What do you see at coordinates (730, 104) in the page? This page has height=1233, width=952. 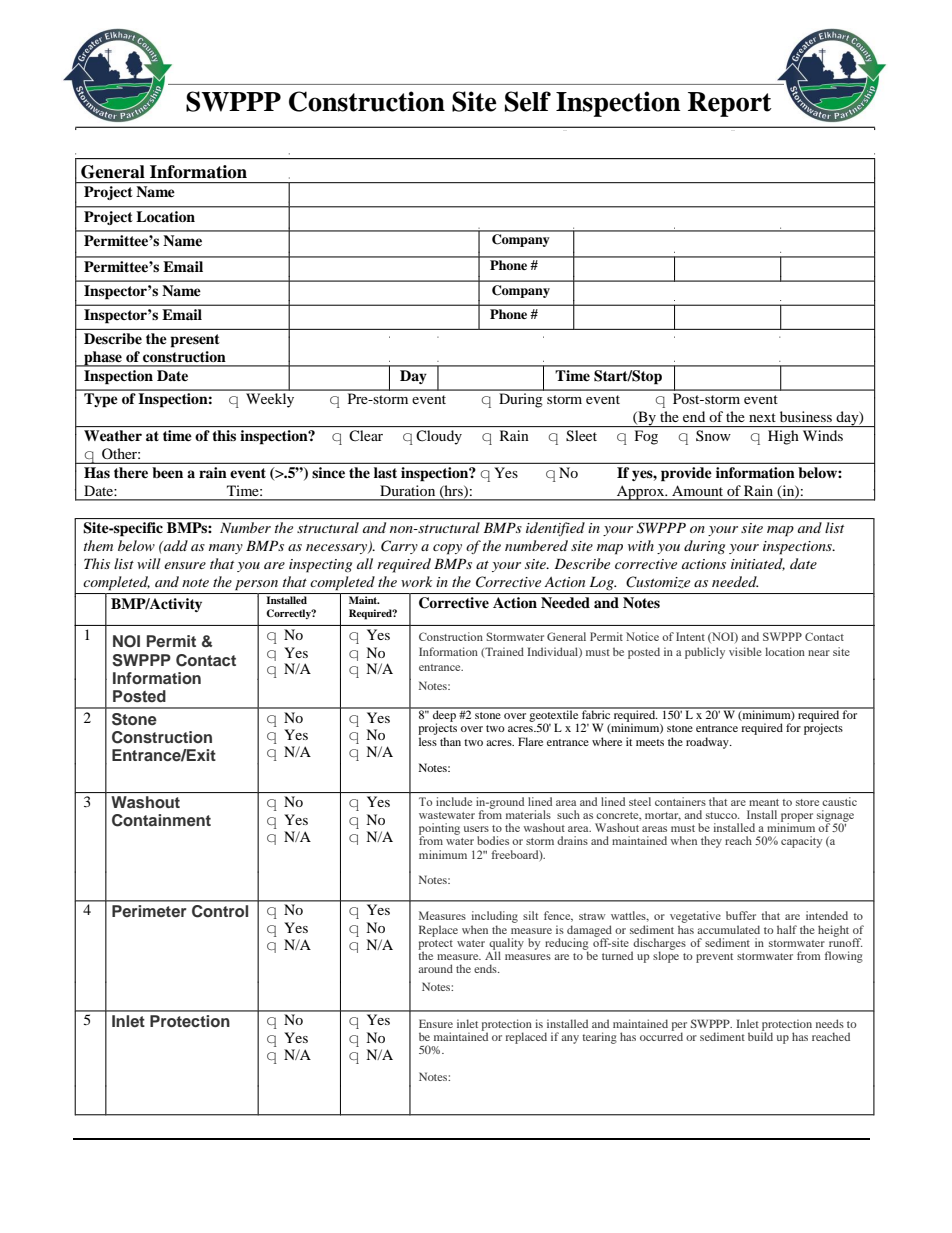 I see `Report` at bounding box center [730, 104].
